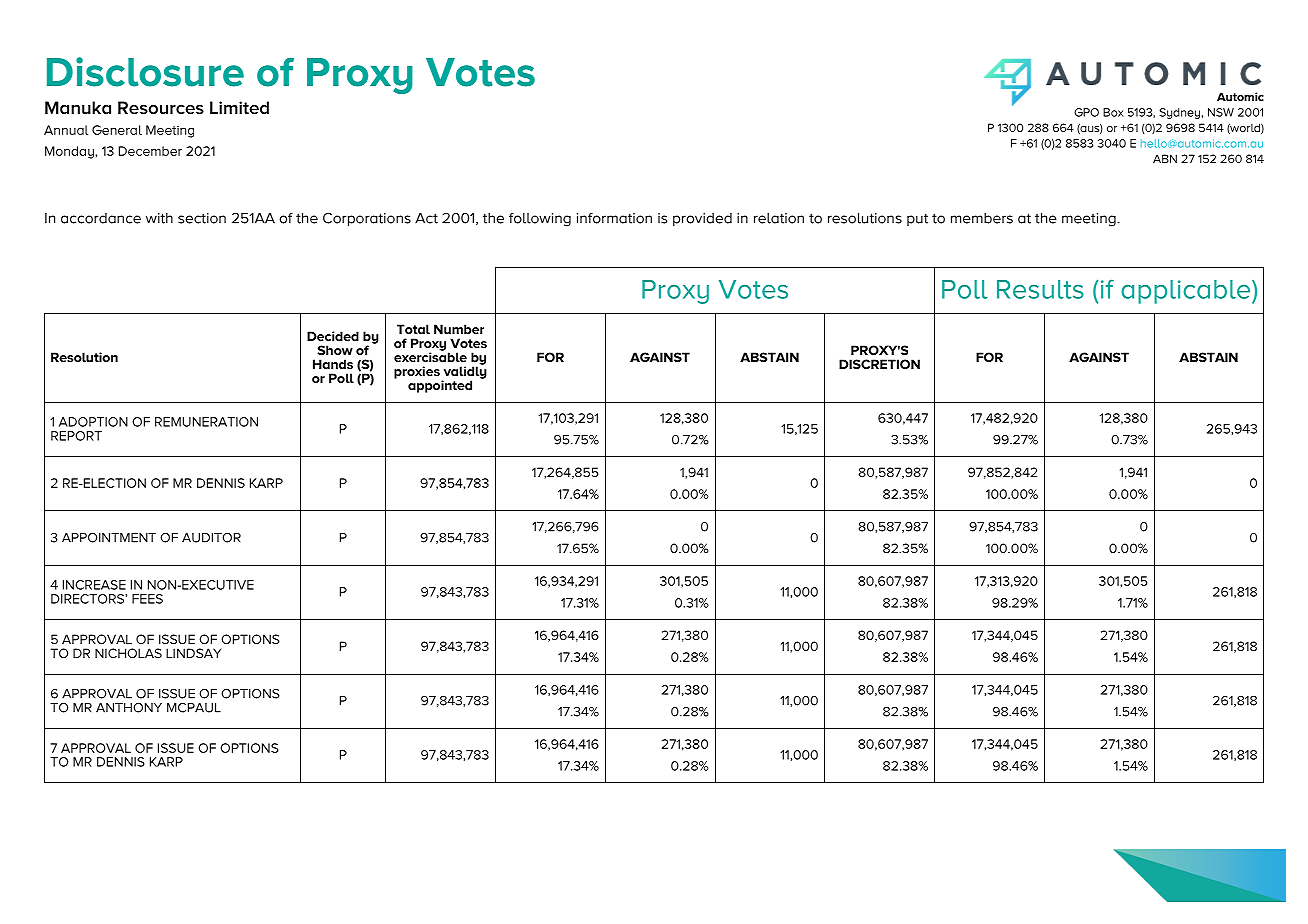  What do you see at coordinates (128, 653) in the screenshot?
I see `NICHOLAS` at bounding box center [128, 653].
